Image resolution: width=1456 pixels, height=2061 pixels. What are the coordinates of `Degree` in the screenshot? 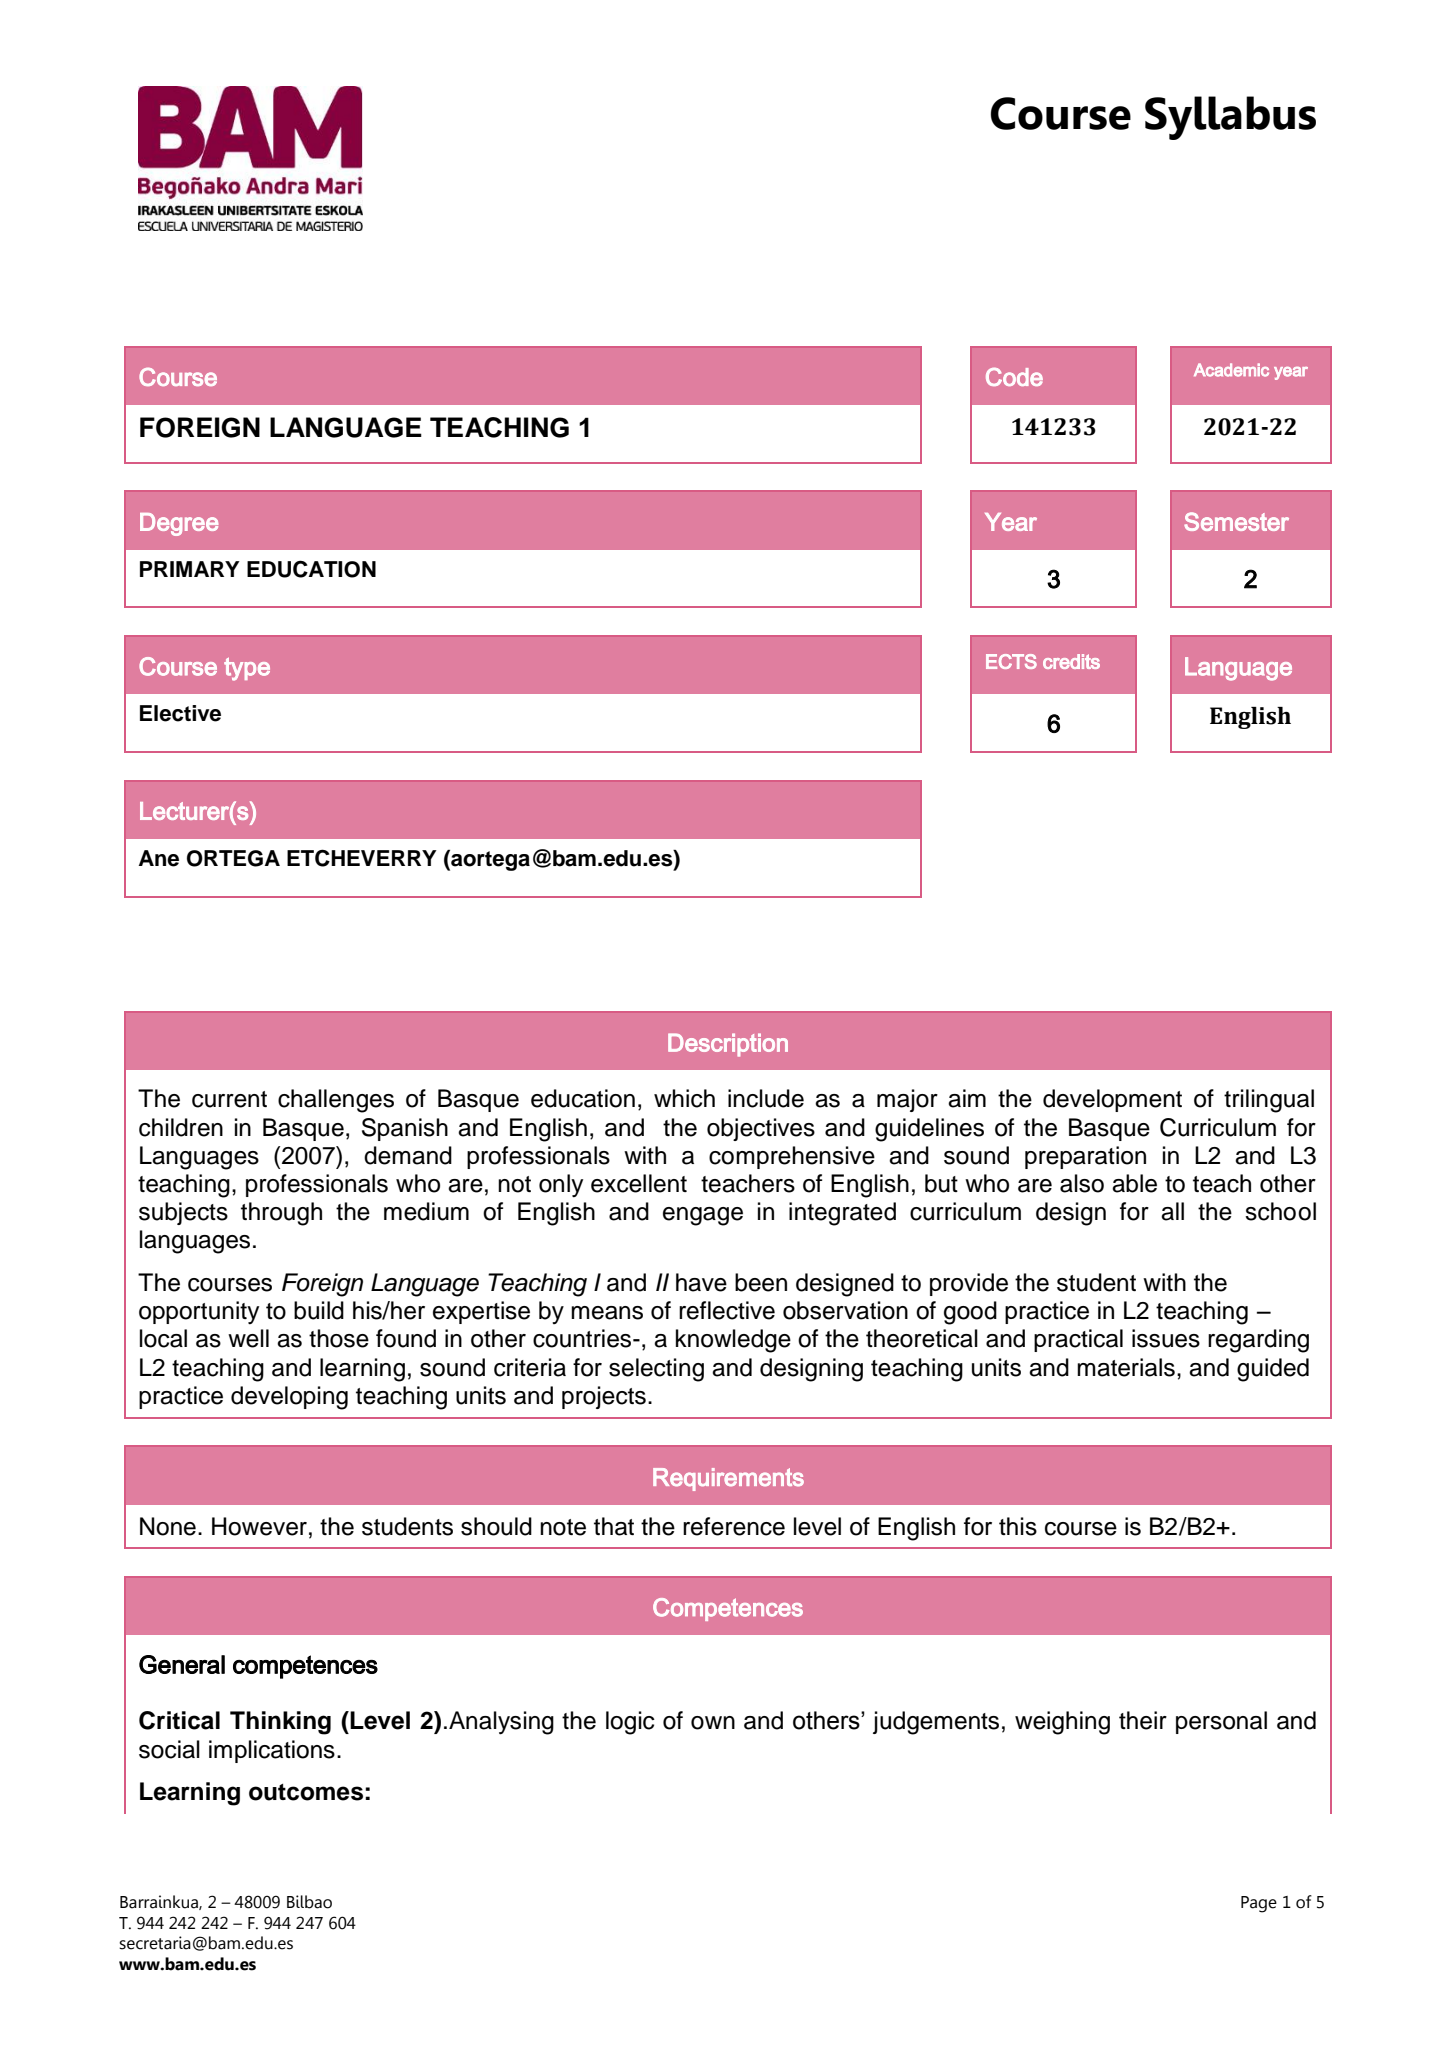 It's located at (179, 524).
